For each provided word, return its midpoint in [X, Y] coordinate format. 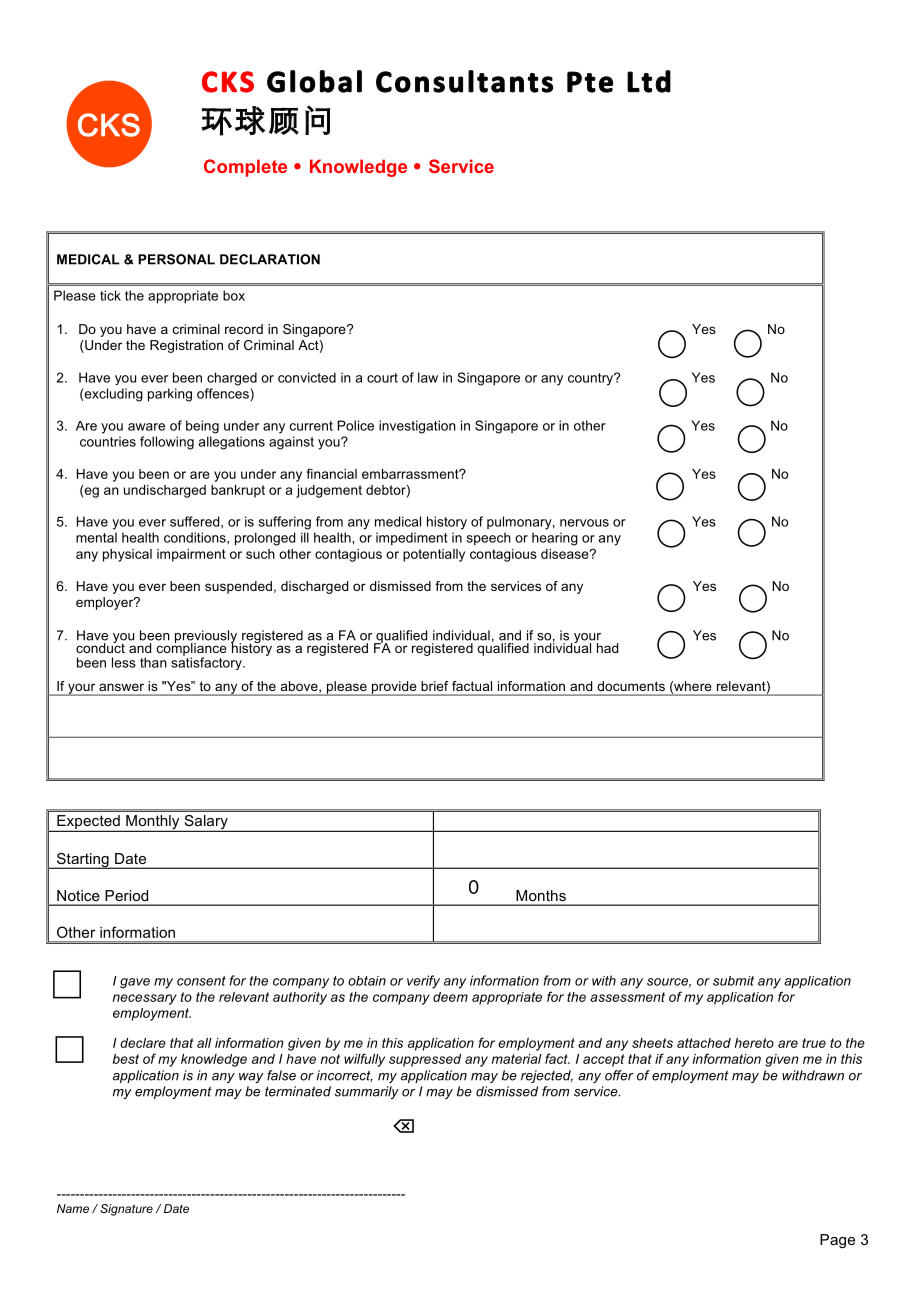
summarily [367, 1092]
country [592, 379]
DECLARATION [270, 259]
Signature [126, 1210]
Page [837, 1241]
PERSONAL [176, 259]
